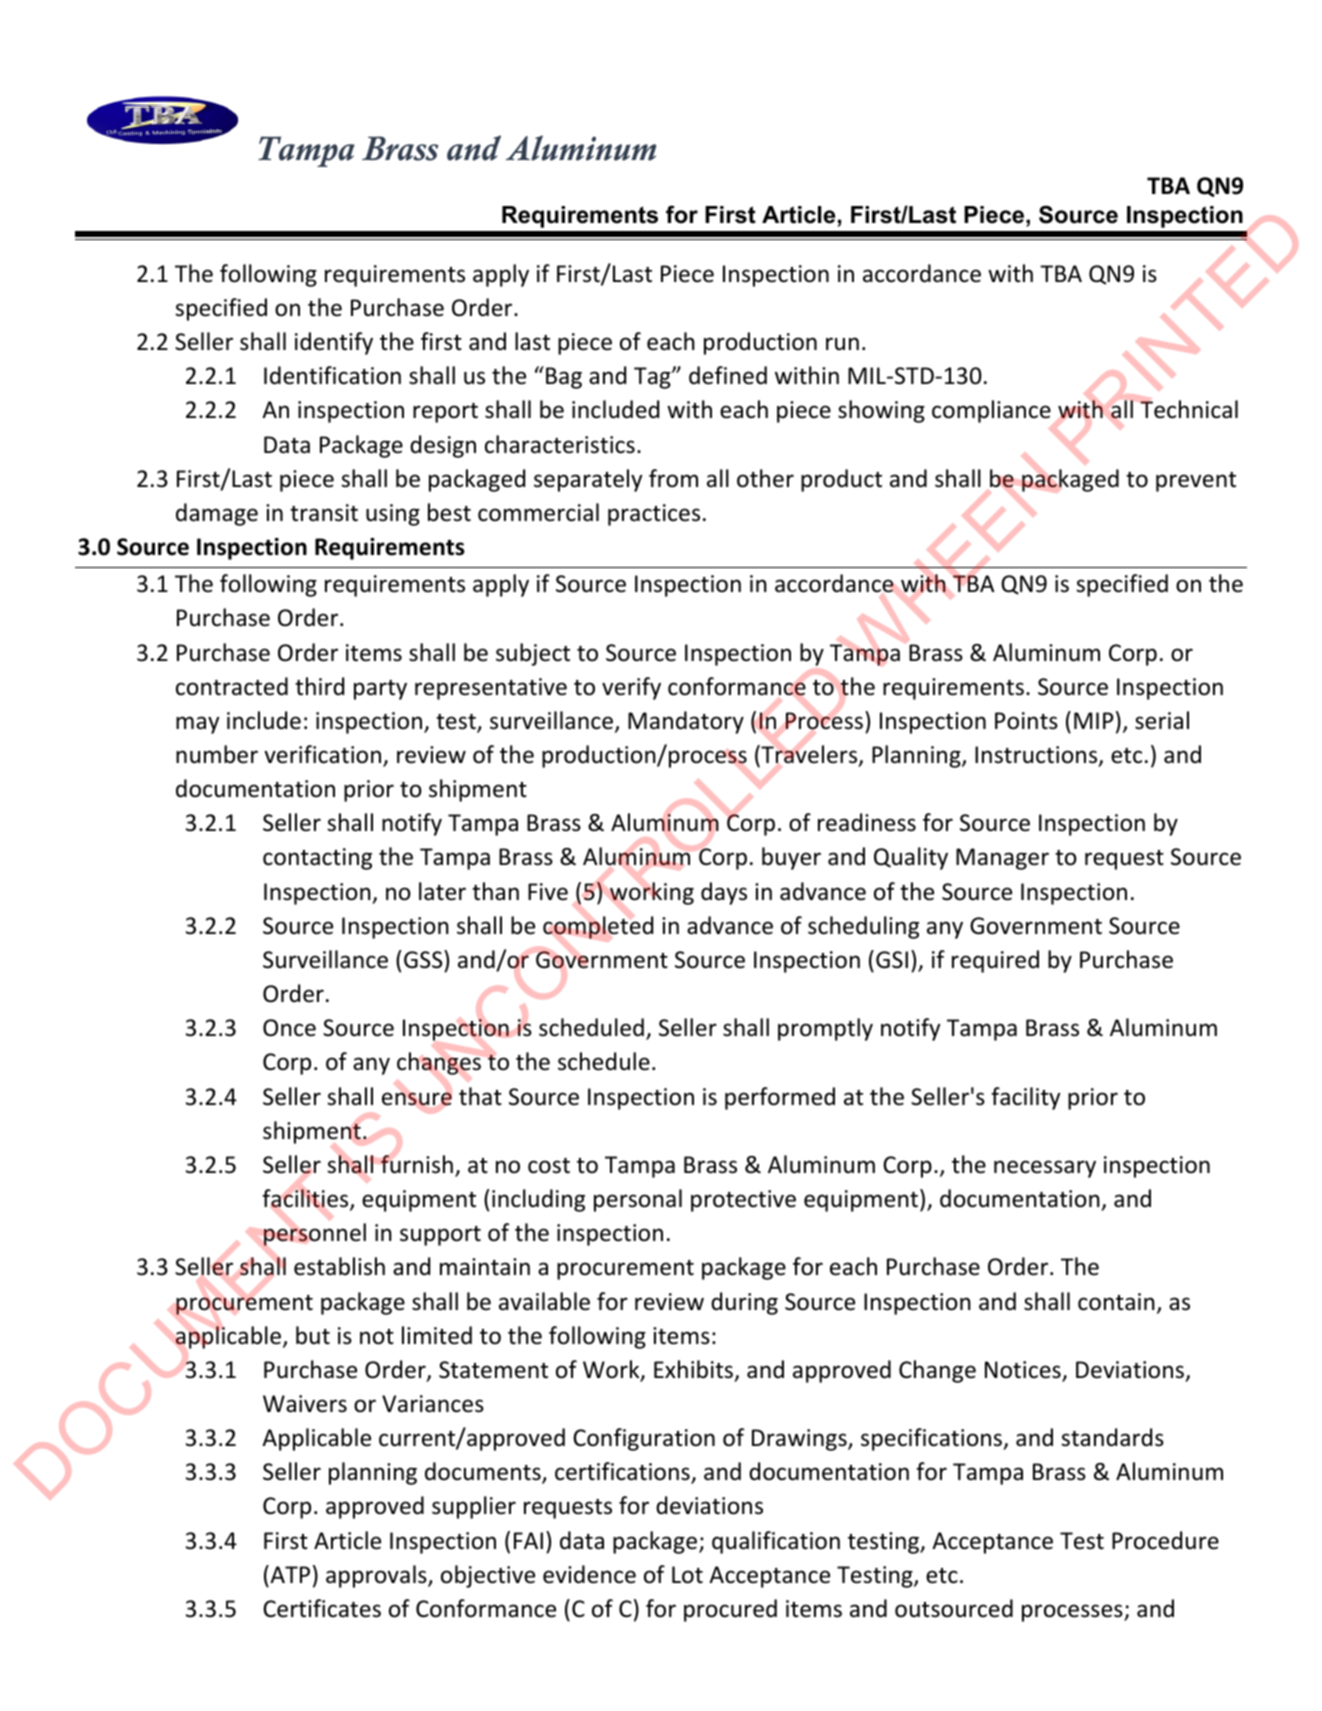  What do you see at coordinates (598, 927) in the image?
I see `completed` at bounding box center [598, 927].
